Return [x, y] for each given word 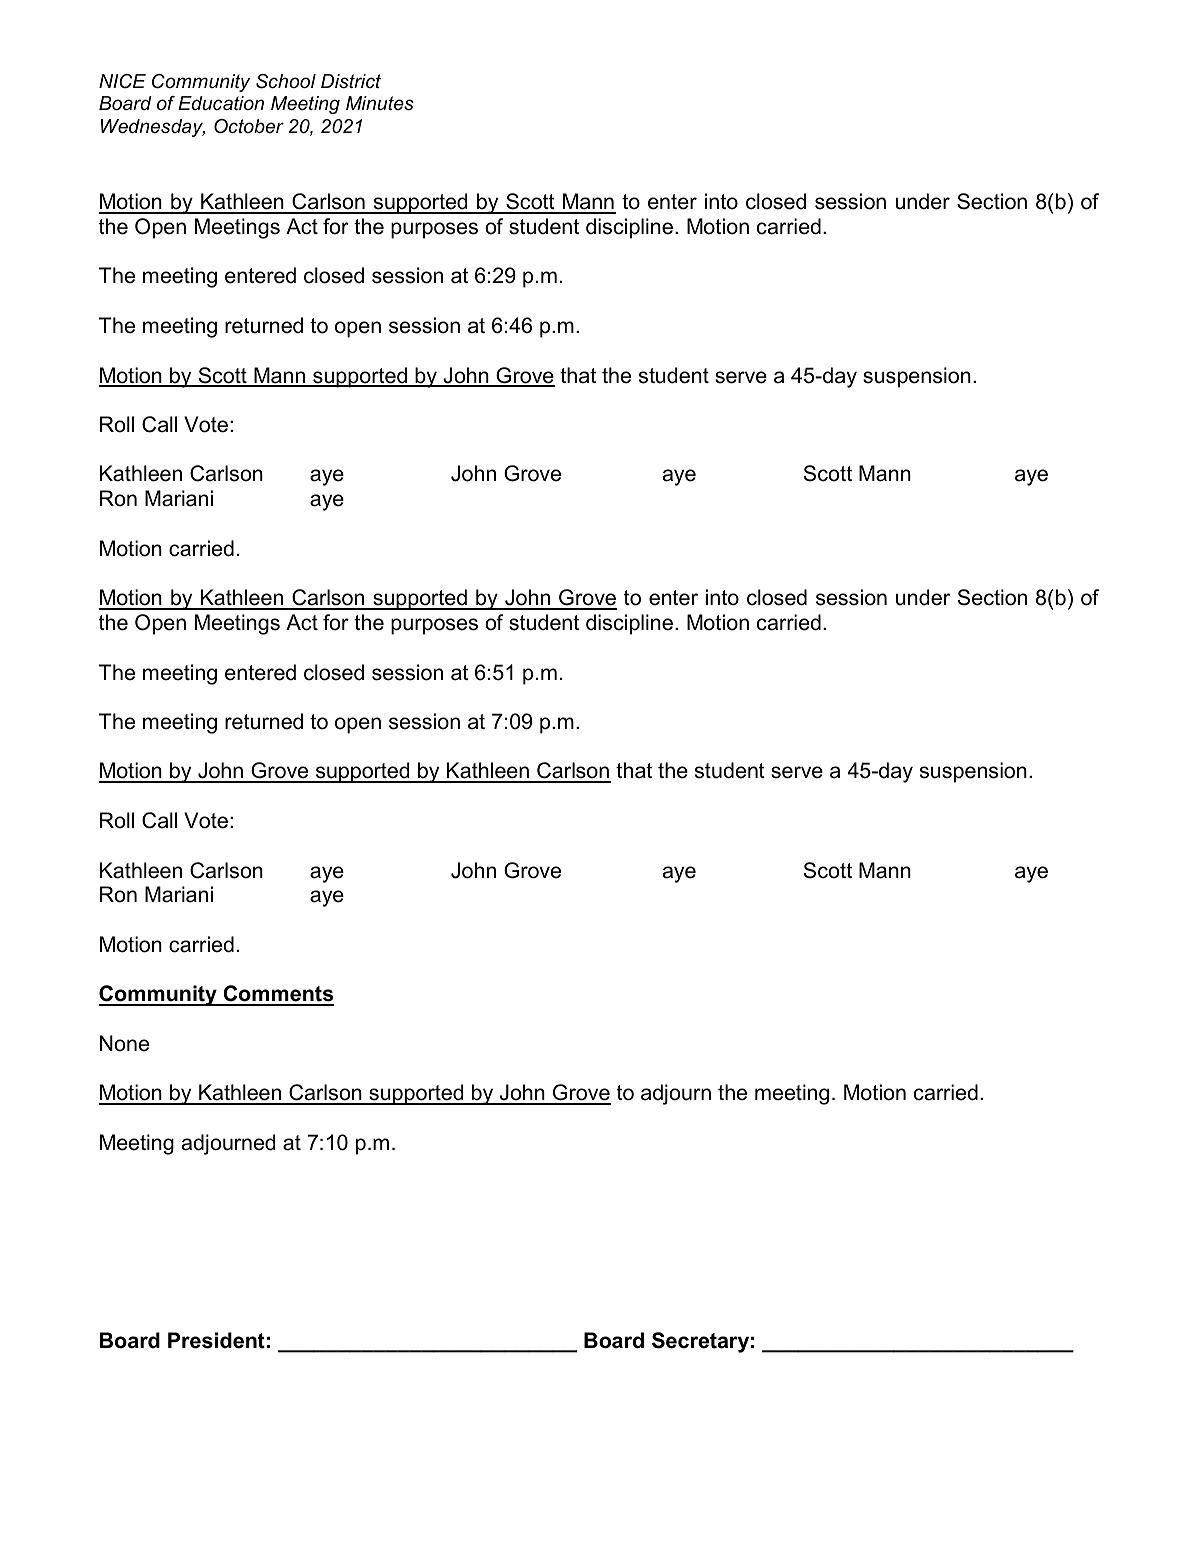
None [124, 1043]
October [249, 126]
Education [221, 103]
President [216, 1340]
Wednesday [153, 128]
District [351, 81]
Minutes [380, 103]
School [286, 81]
